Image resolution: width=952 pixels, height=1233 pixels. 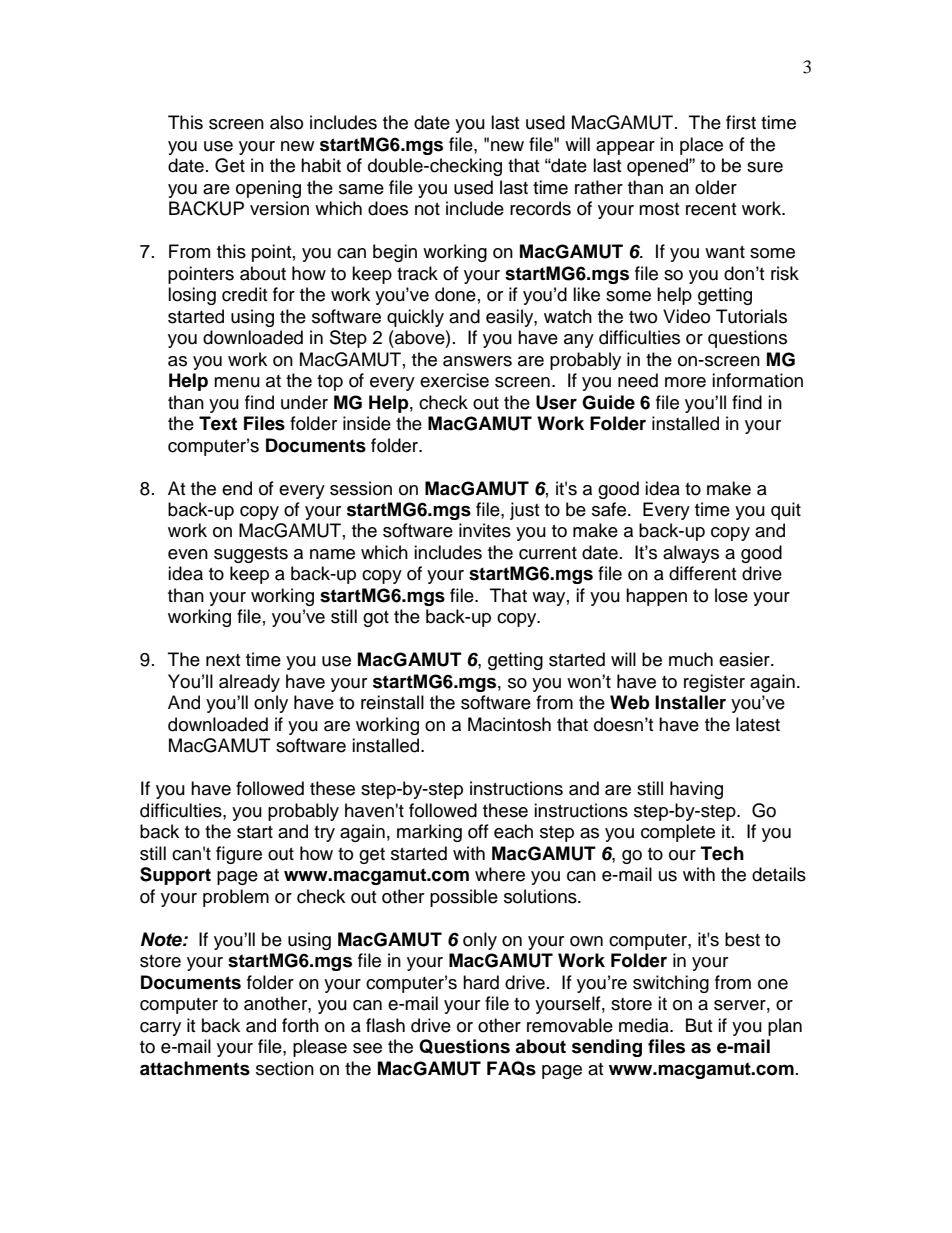 I want to click on Macintosh, so click(x=509, y=724).
